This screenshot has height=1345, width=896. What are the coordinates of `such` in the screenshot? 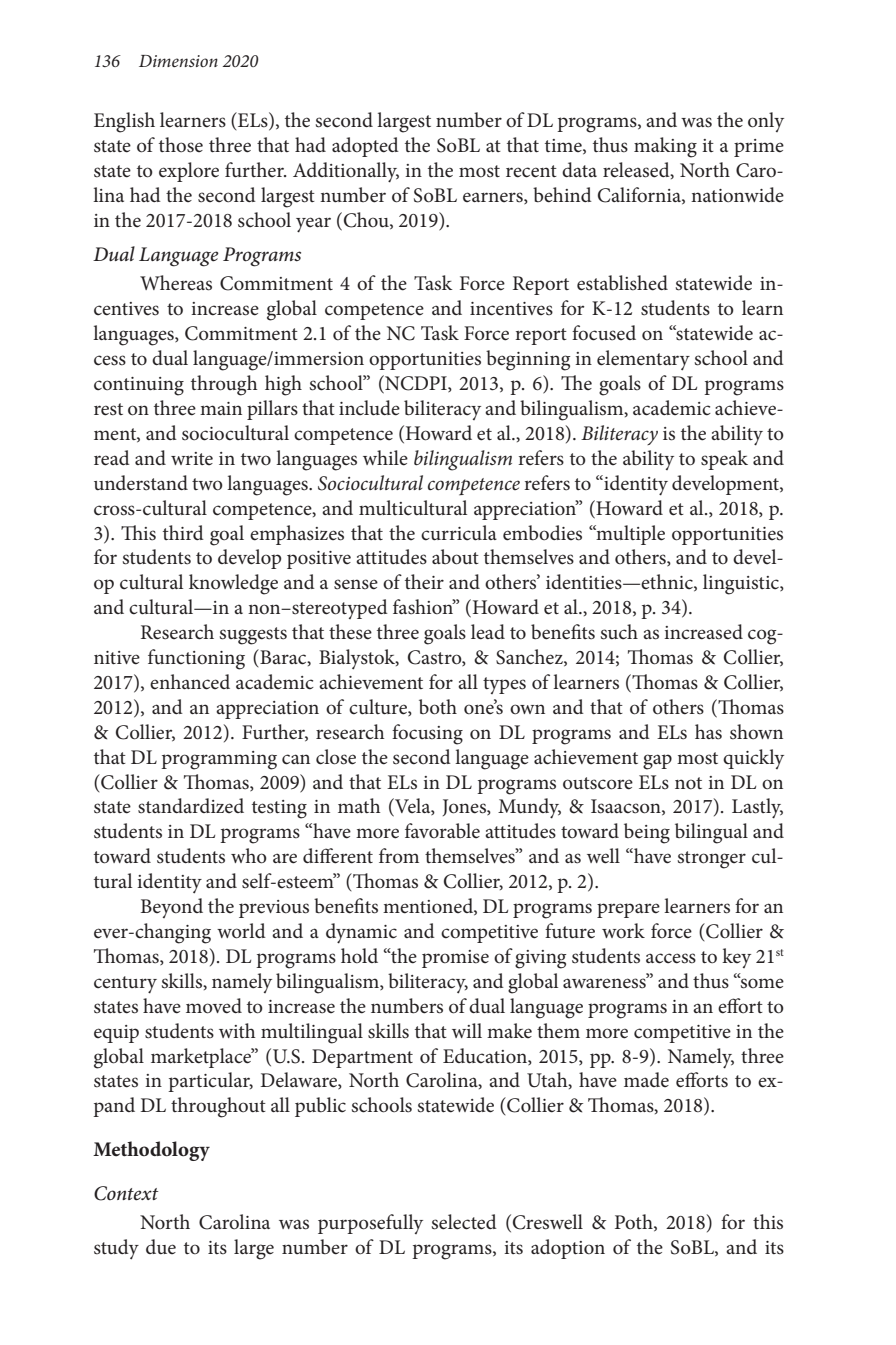 It's located at (619, 632).
